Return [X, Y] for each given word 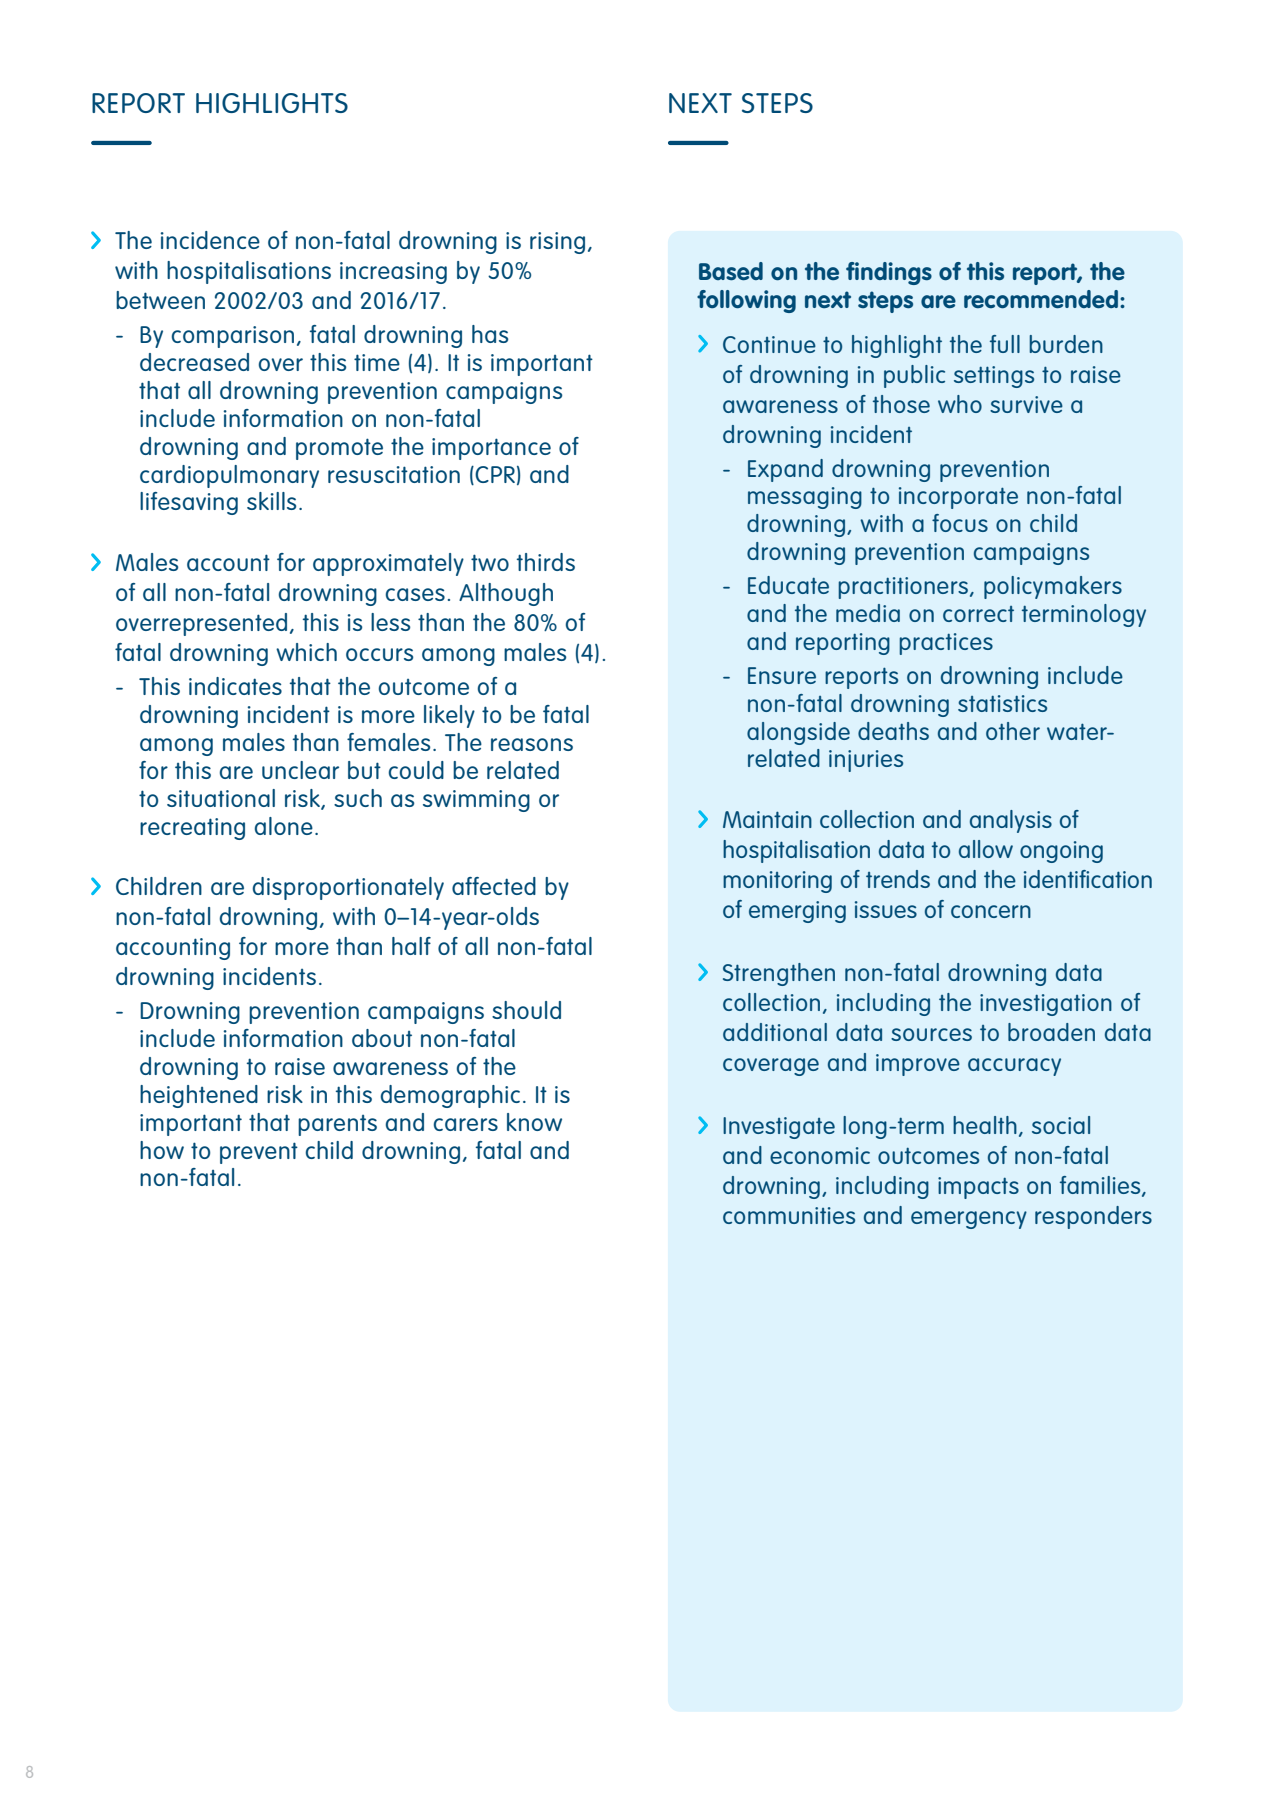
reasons [532, 744]
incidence [210, 240]
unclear [300, 770]
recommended [1041, 299]
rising [557, 243]
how [162, 1150]
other [1013, 731]
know [534, 1122]
